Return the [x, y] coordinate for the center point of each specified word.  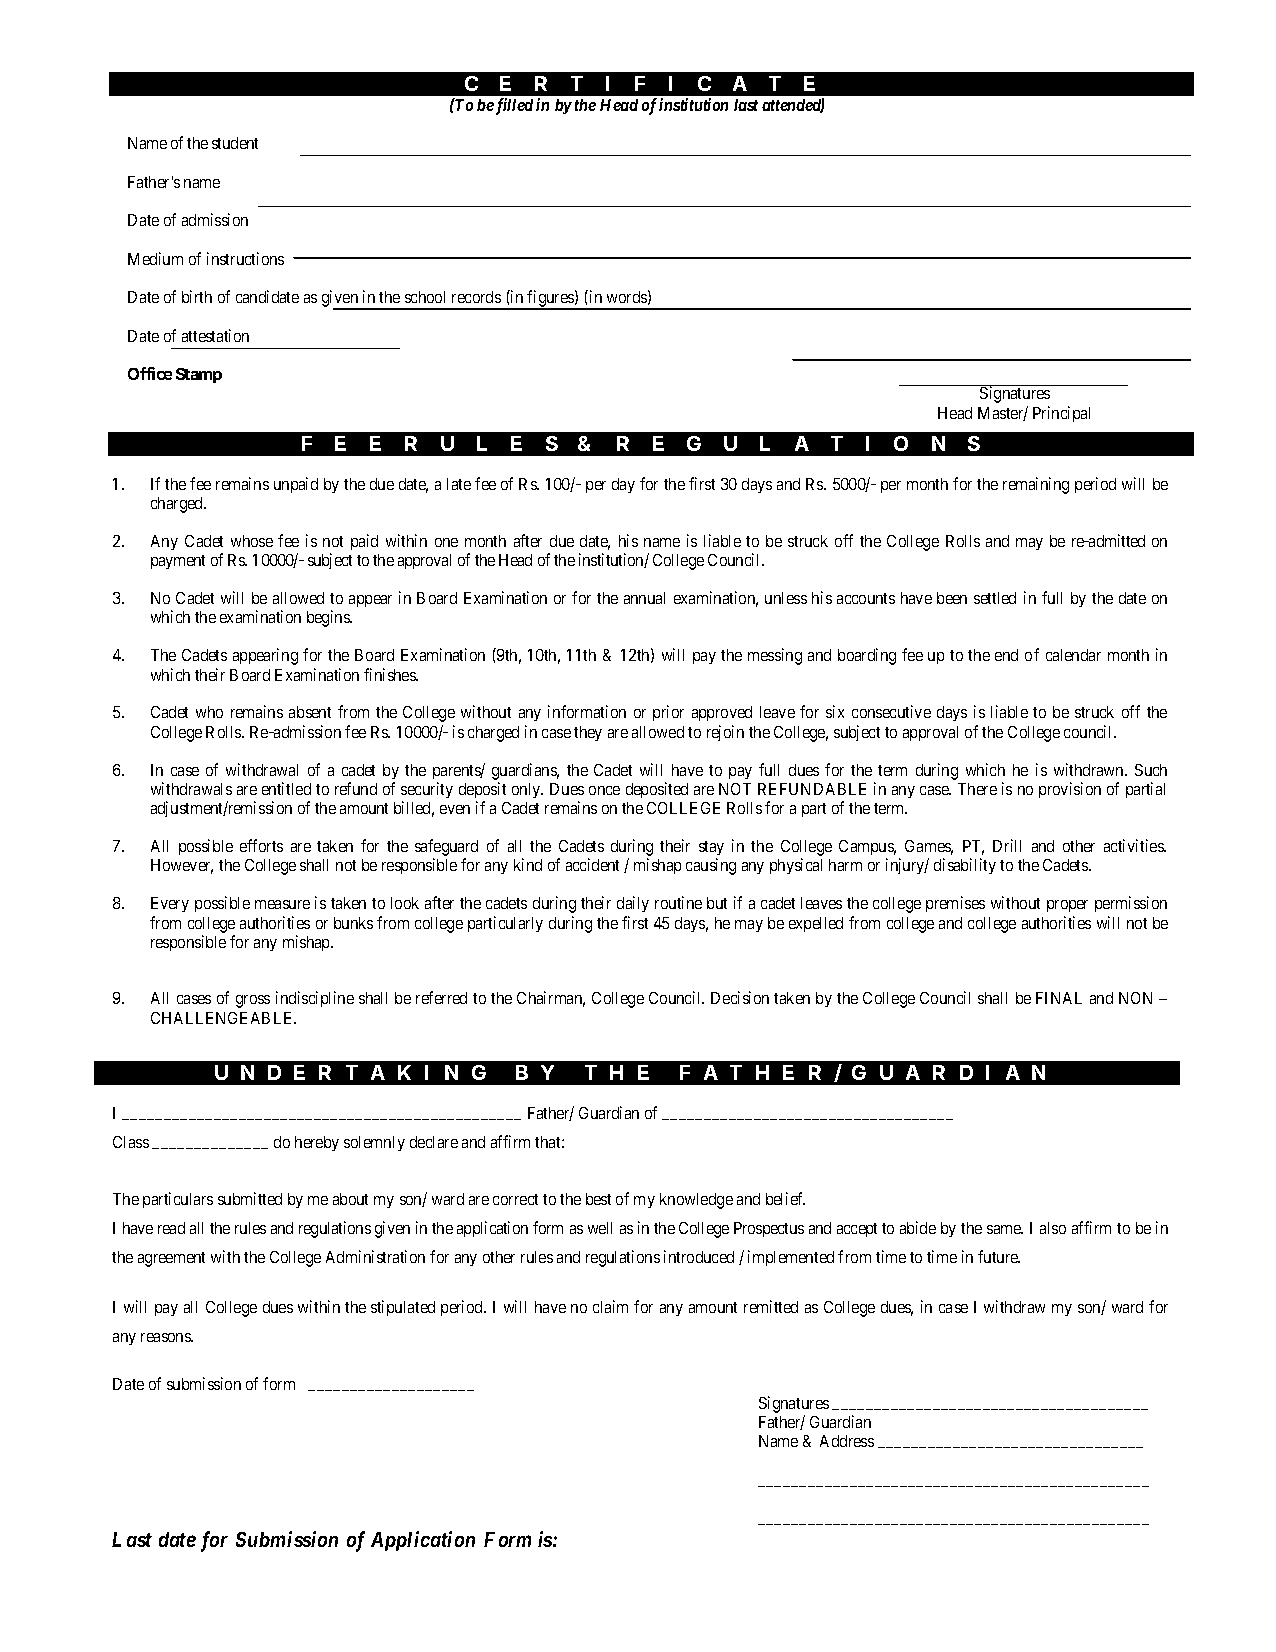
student [235, 143]
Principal [1061, 414]
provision [1070, 790]
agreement [171, 1259]
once [604, 790]
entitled [286, 788]
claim [610, 1306]
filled [514, 106]
